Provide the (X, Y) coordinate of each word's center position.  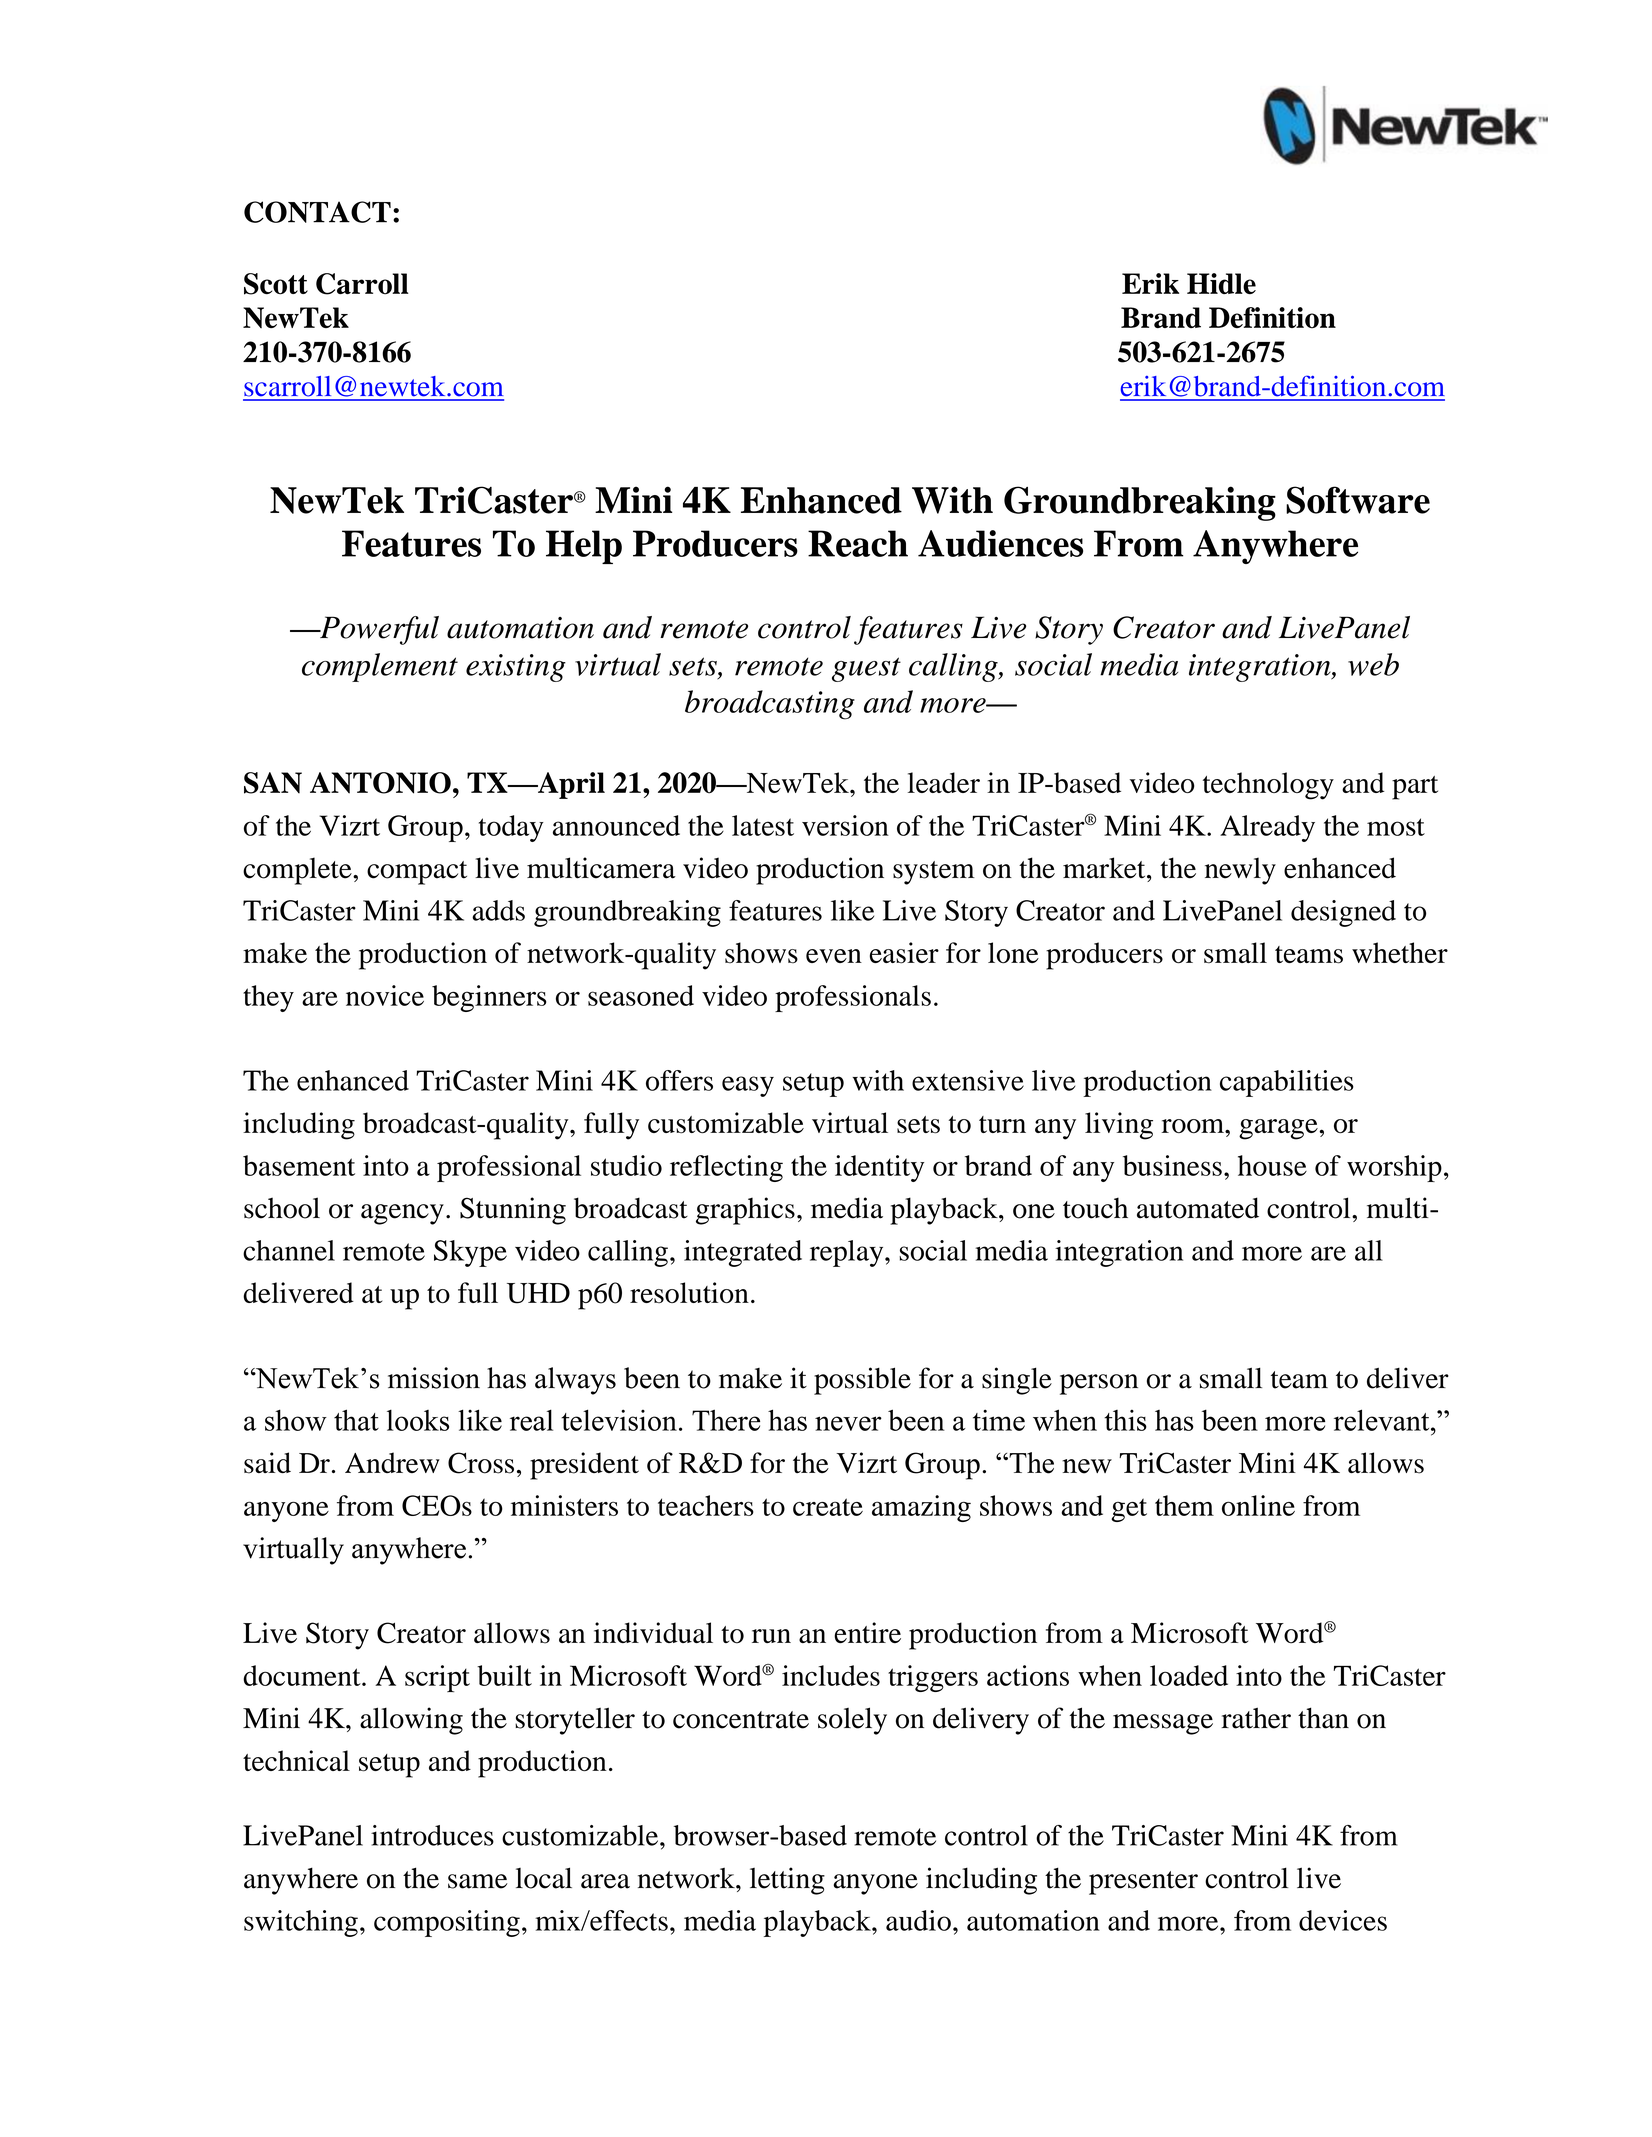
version (845, 825)
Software (1358, 500)
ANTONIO (380, 783)
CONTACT (317, 212)
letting (787, 1881)
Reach (858, 543)
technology (1268, 786)
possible (862, 1381)
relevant (1383, 1420)
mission (434, 1378)
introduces (432, 1835)
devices (1343, 1920)
